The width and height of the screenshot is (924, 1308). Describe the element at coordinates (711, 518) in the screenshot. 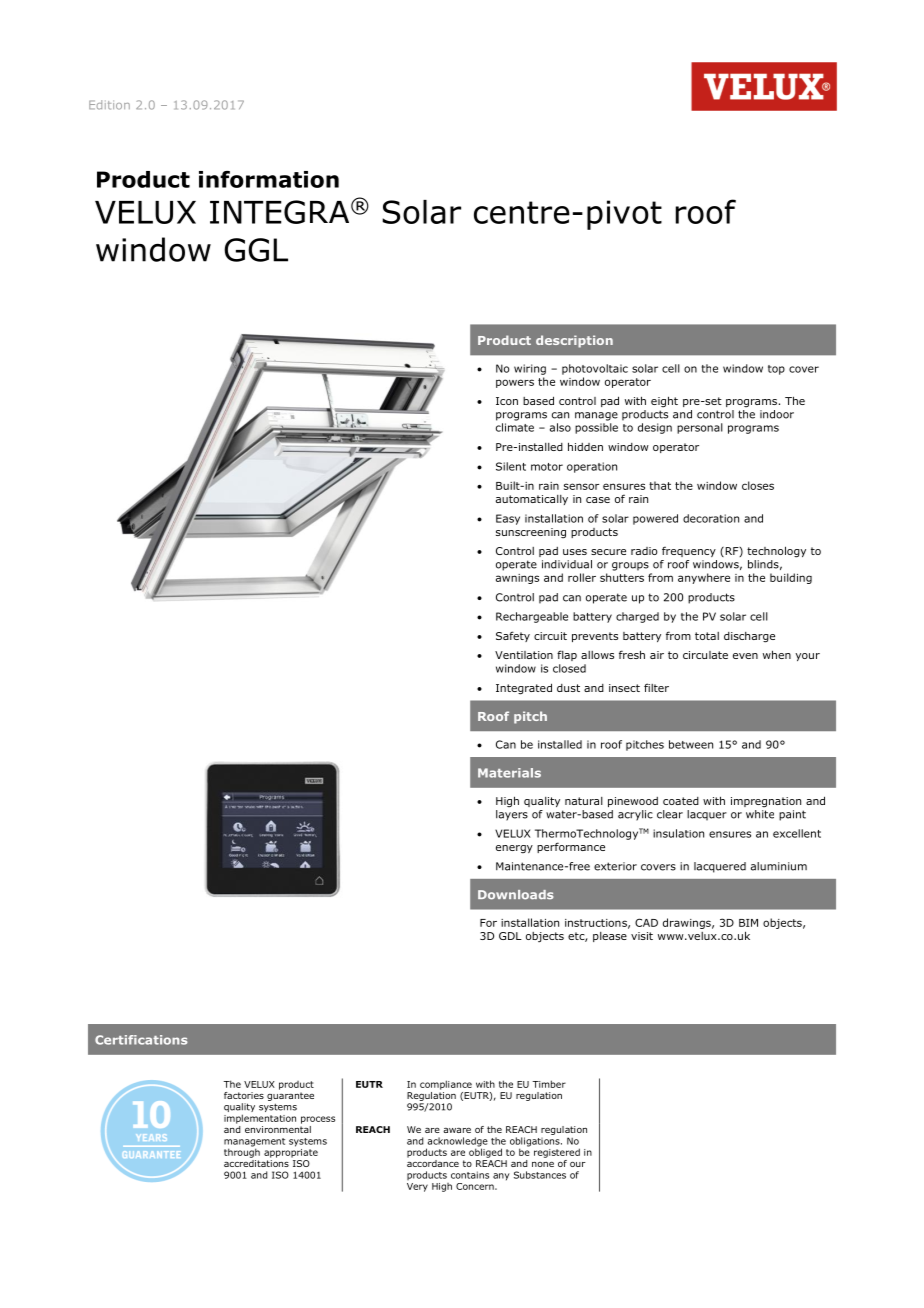

I see `decoration` at that location.
